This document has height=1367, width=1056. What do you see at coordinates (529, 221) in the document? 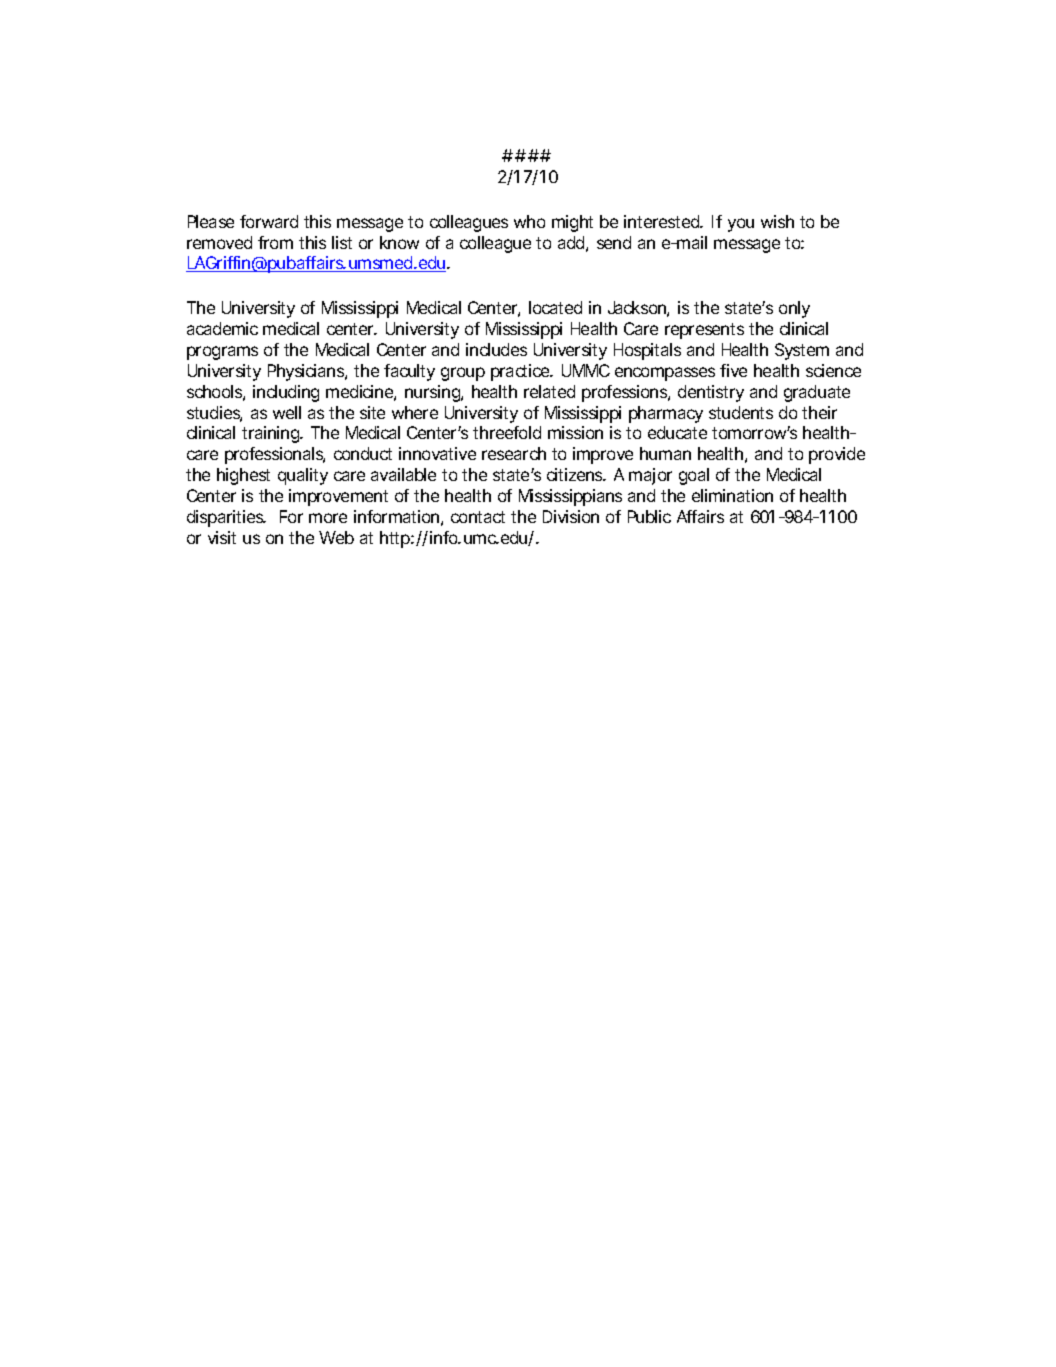
I see `who` at bounding box center [529, 221].
